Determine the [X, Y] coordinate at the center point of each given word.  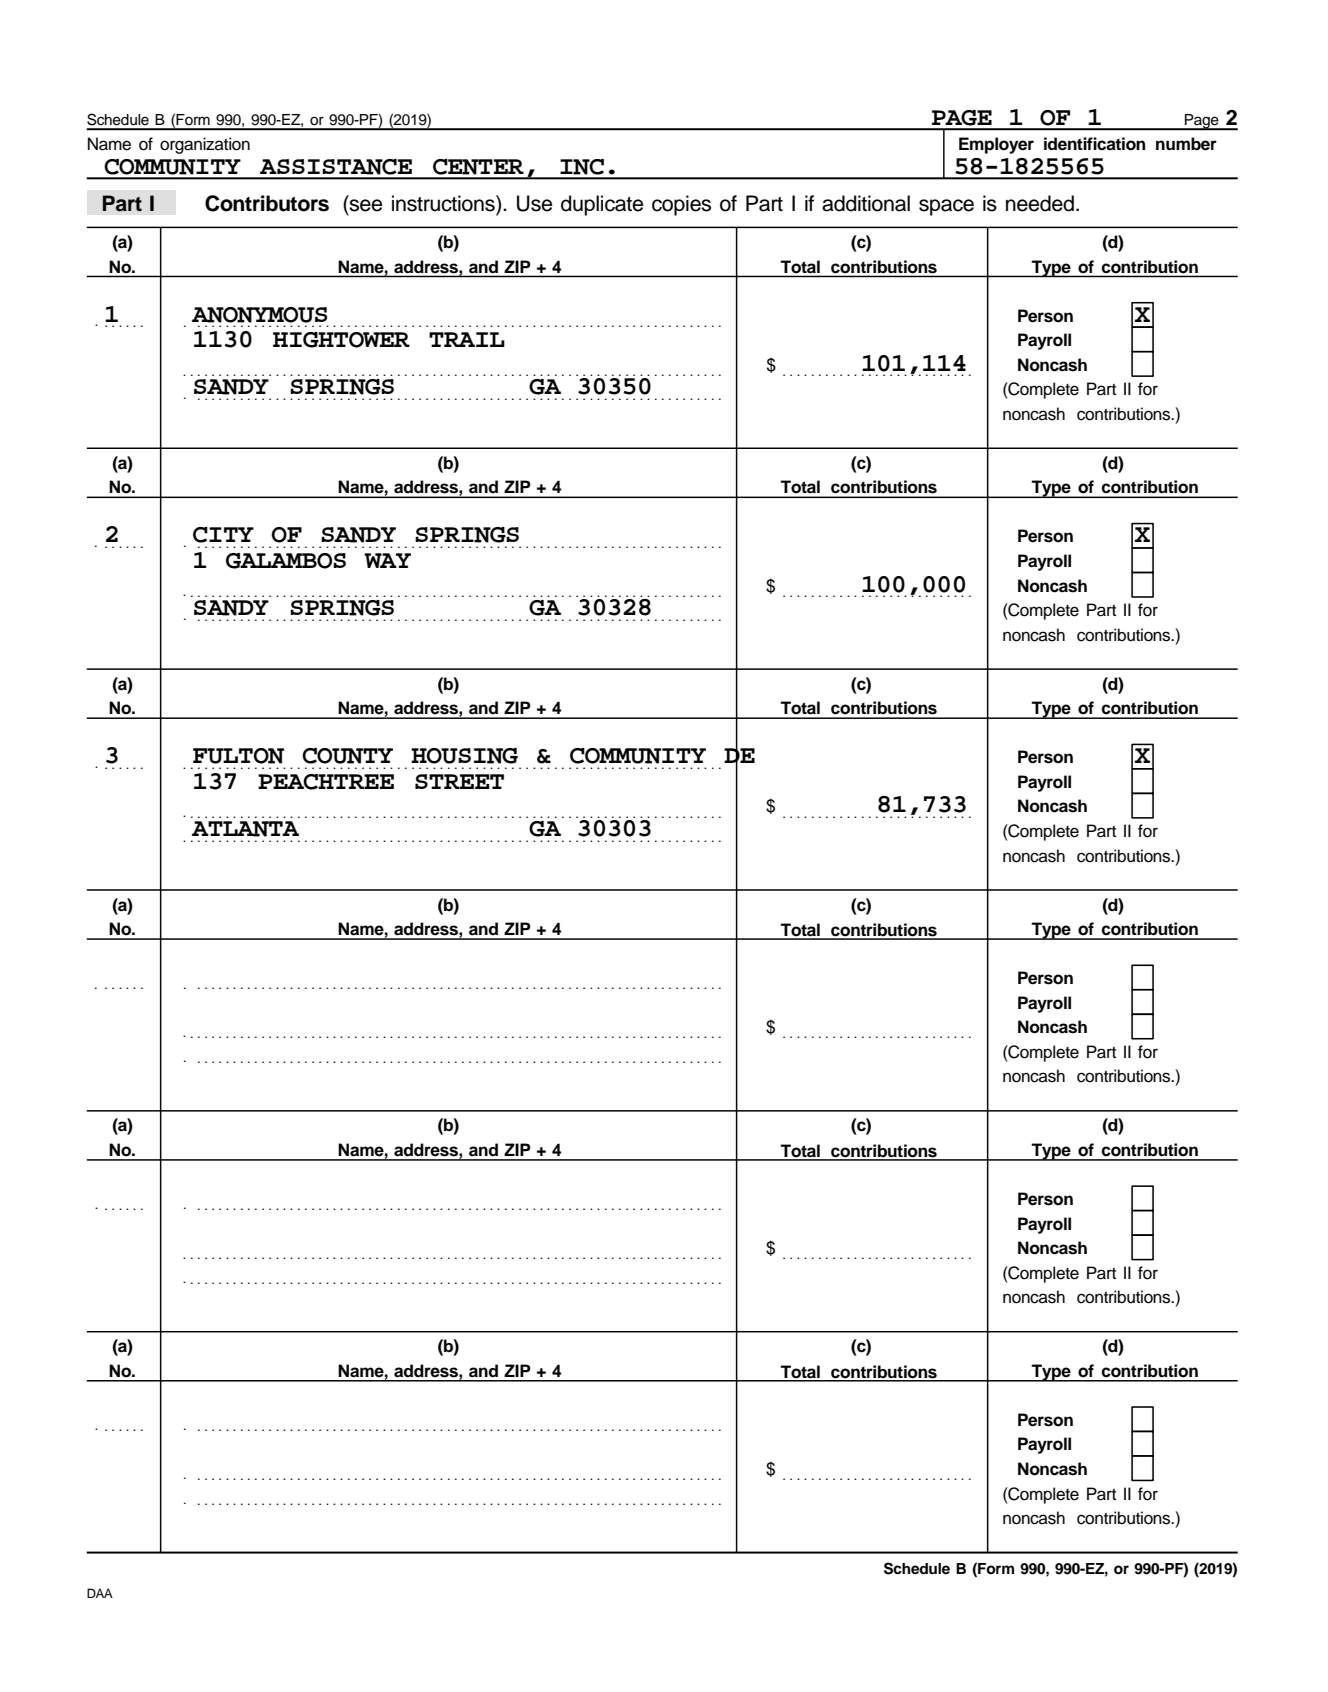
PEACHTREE [326, 782]
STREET [459, 781]
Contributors [267, 203]
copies [681, 205]
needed [1040, 203]
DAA [100, 1593]
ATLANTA [245, 829]
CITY [223, 535]
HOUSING [464, 756]
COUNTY [347, 756]
